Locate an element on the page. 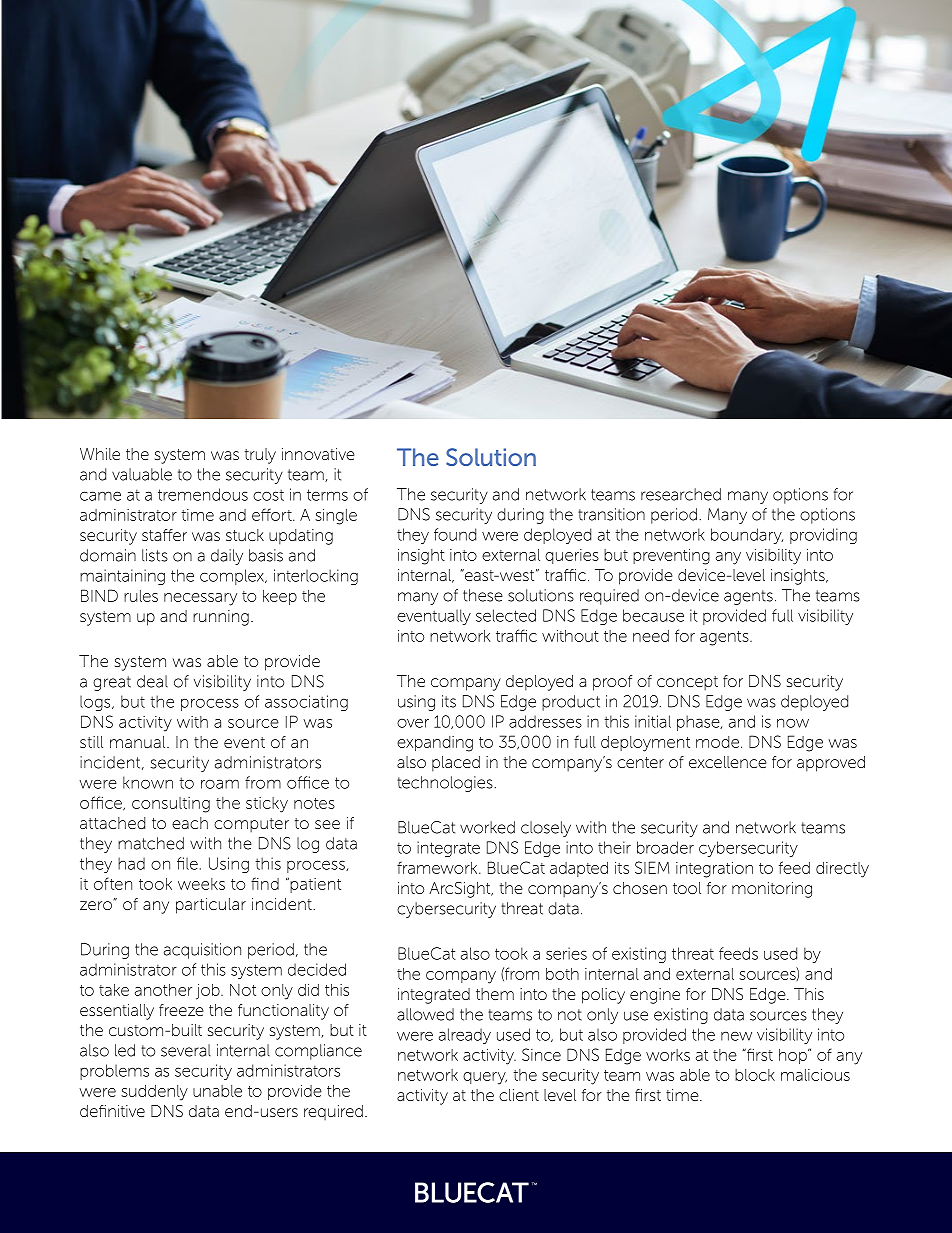 The image size is (952, 1233). concept is located at coordinates (687, 683).
